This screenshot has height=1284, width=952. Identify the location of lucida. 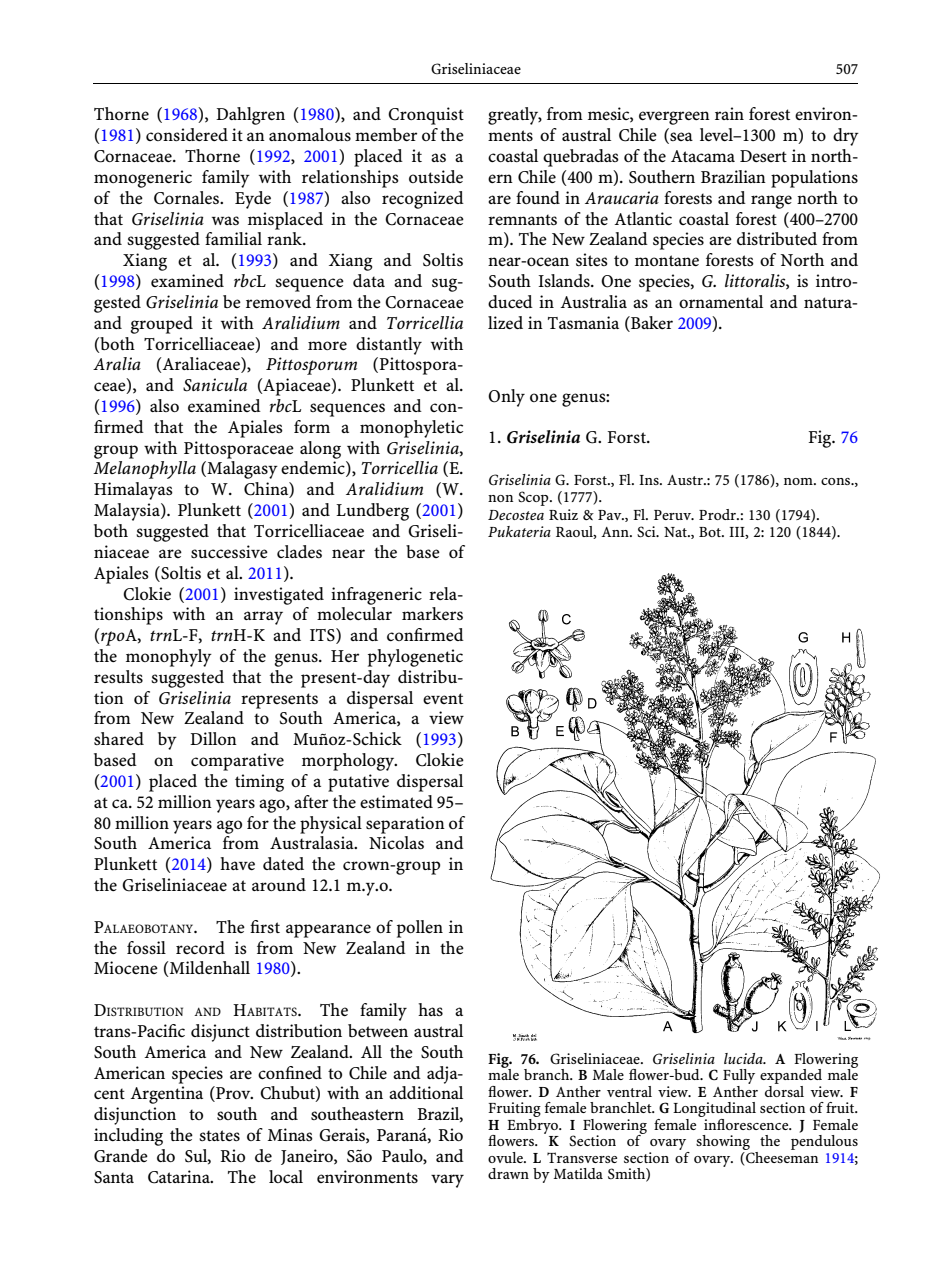
(744, 1058).
